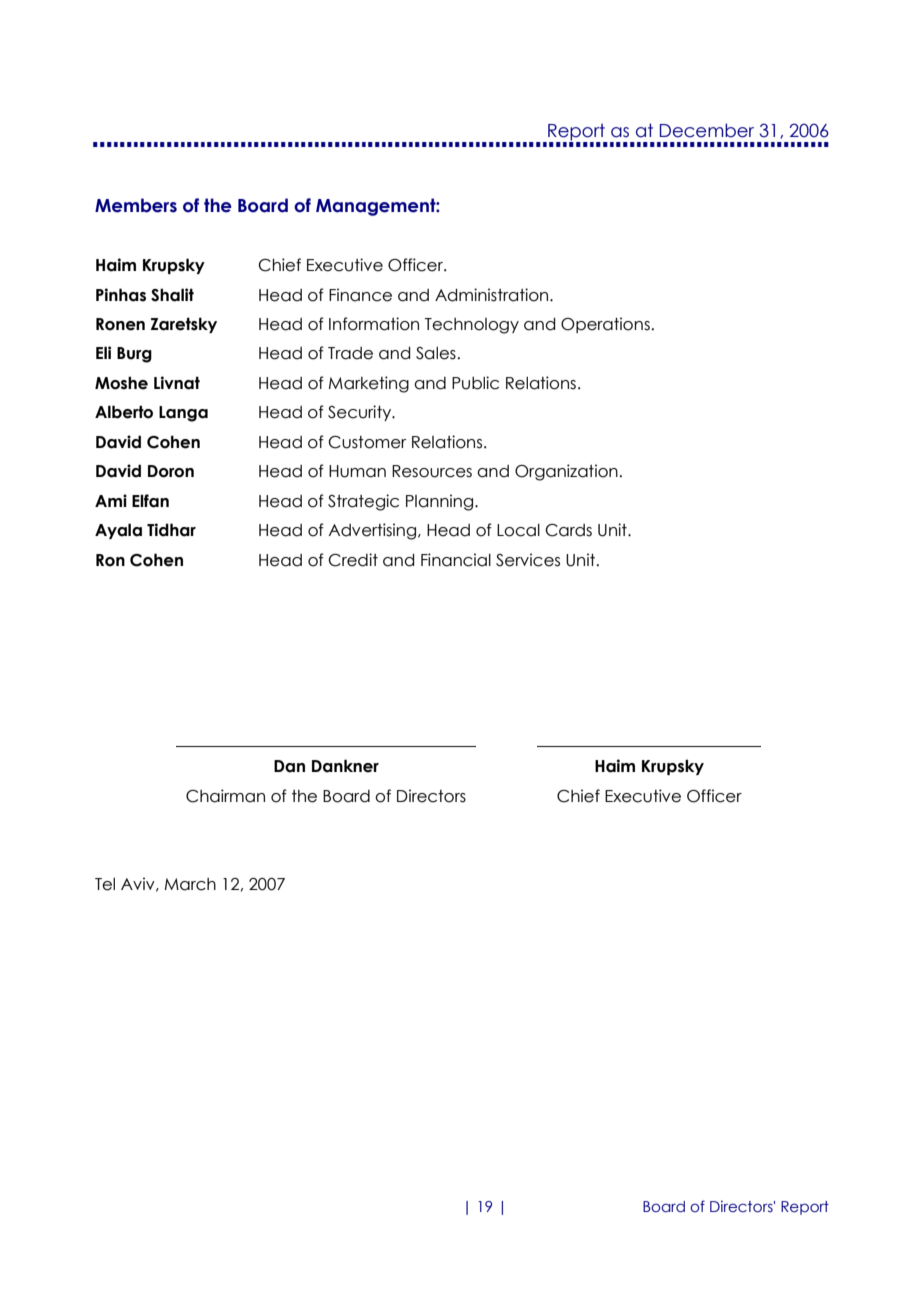 The image size is (924, 1308). Describe the element at coordinates (439, 502) in the screenshot. I see `Planning` at that location.
